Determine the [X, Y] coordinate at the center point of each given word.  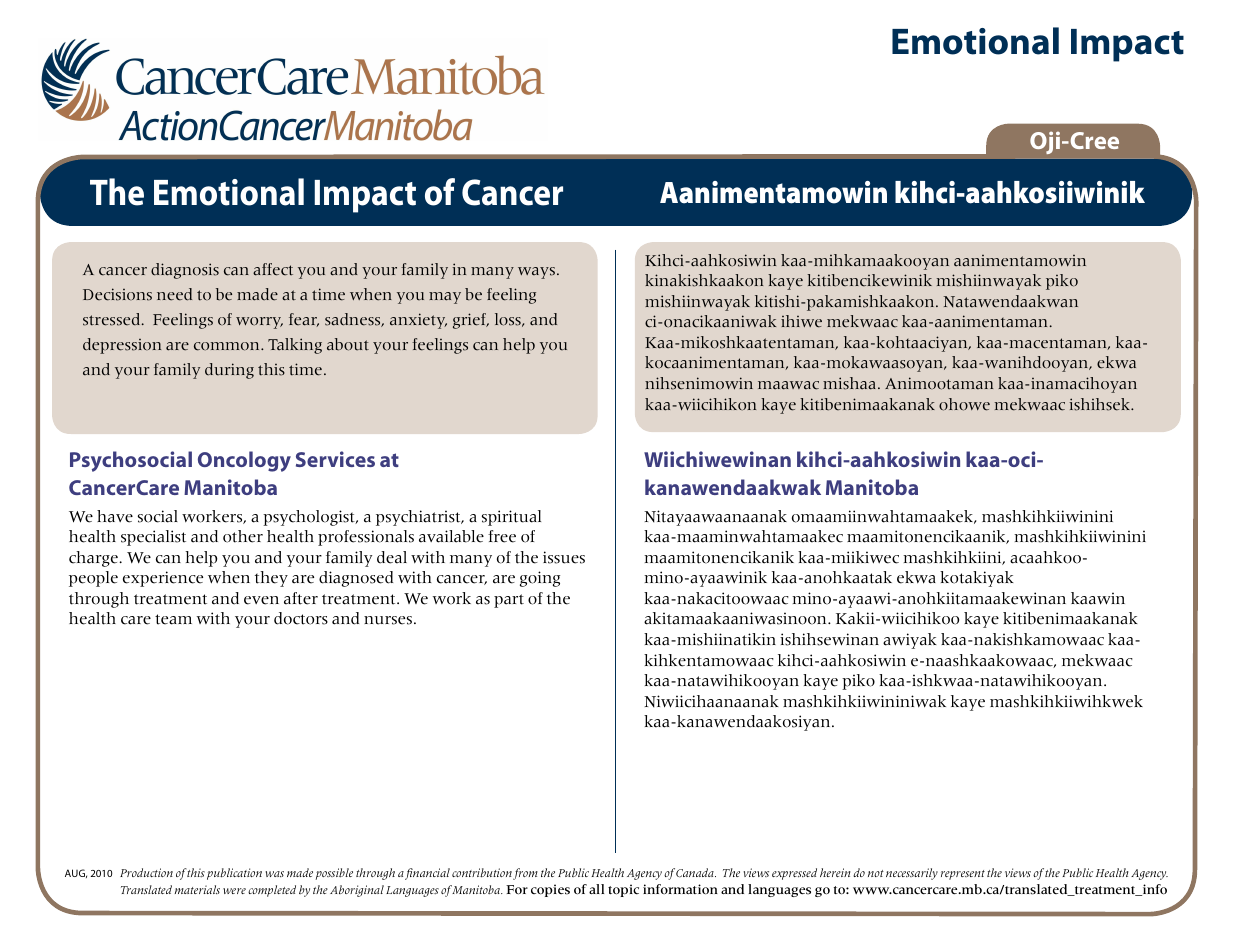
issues [564, 557]
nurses [388, 620]
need [174, 294]
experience [163, 579]
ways [536, 273]
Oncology [244, 461]
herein [835, 872]
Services [335, 459]
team [173, 619]
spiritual [511, 518]
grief [470, 321]
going [540, 579]
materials [197, 889]
